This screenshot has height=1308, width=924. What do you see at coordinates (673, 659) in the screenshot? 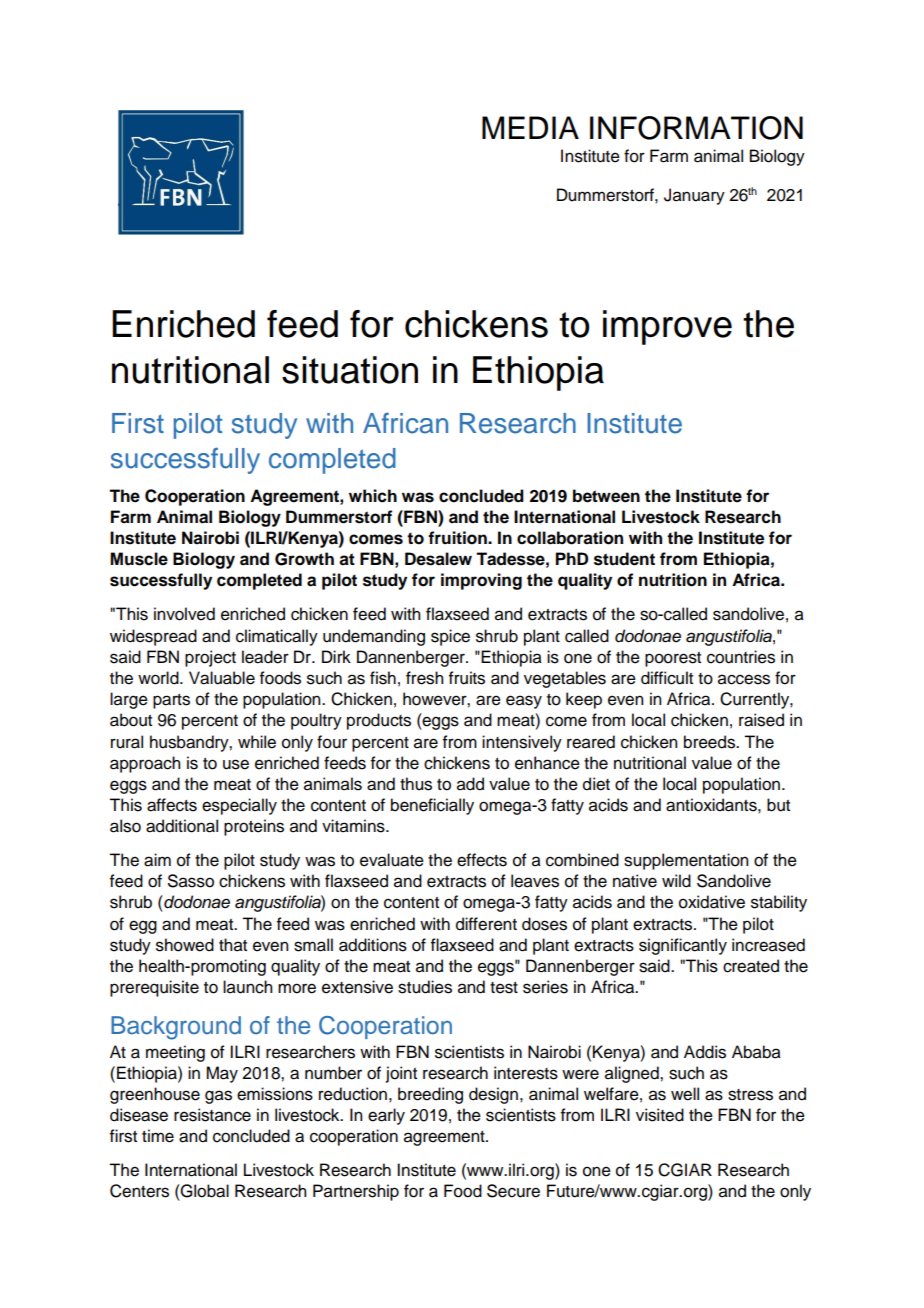
I see `poorest` at bounding box center [673, 659].
